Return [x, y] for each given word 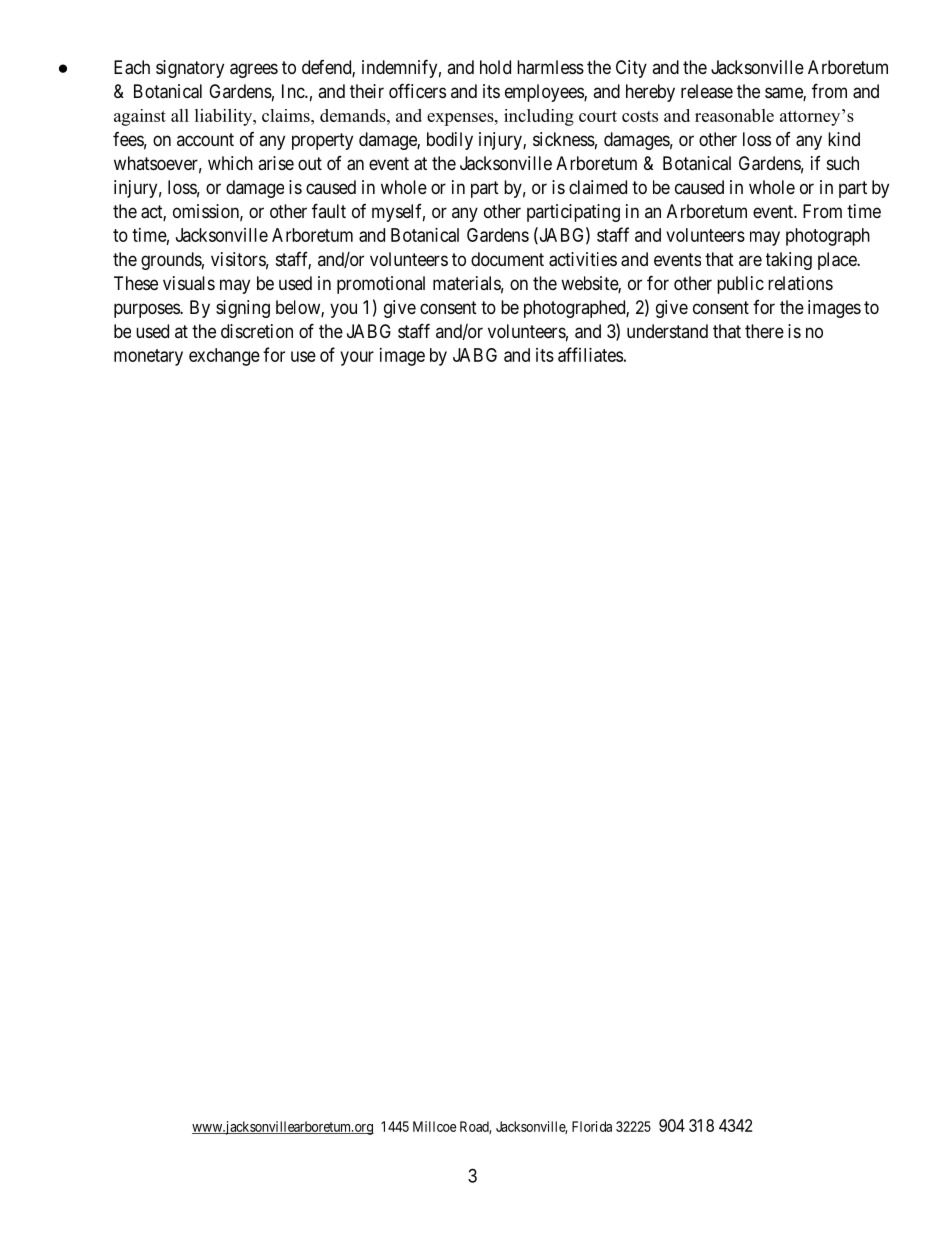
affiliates [590, 354]
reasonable [734, 115]
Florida [592, 1126]
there [764, 331]
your [357, 358]
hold [495, 67]
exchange [224, 357]
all [180, 115]
